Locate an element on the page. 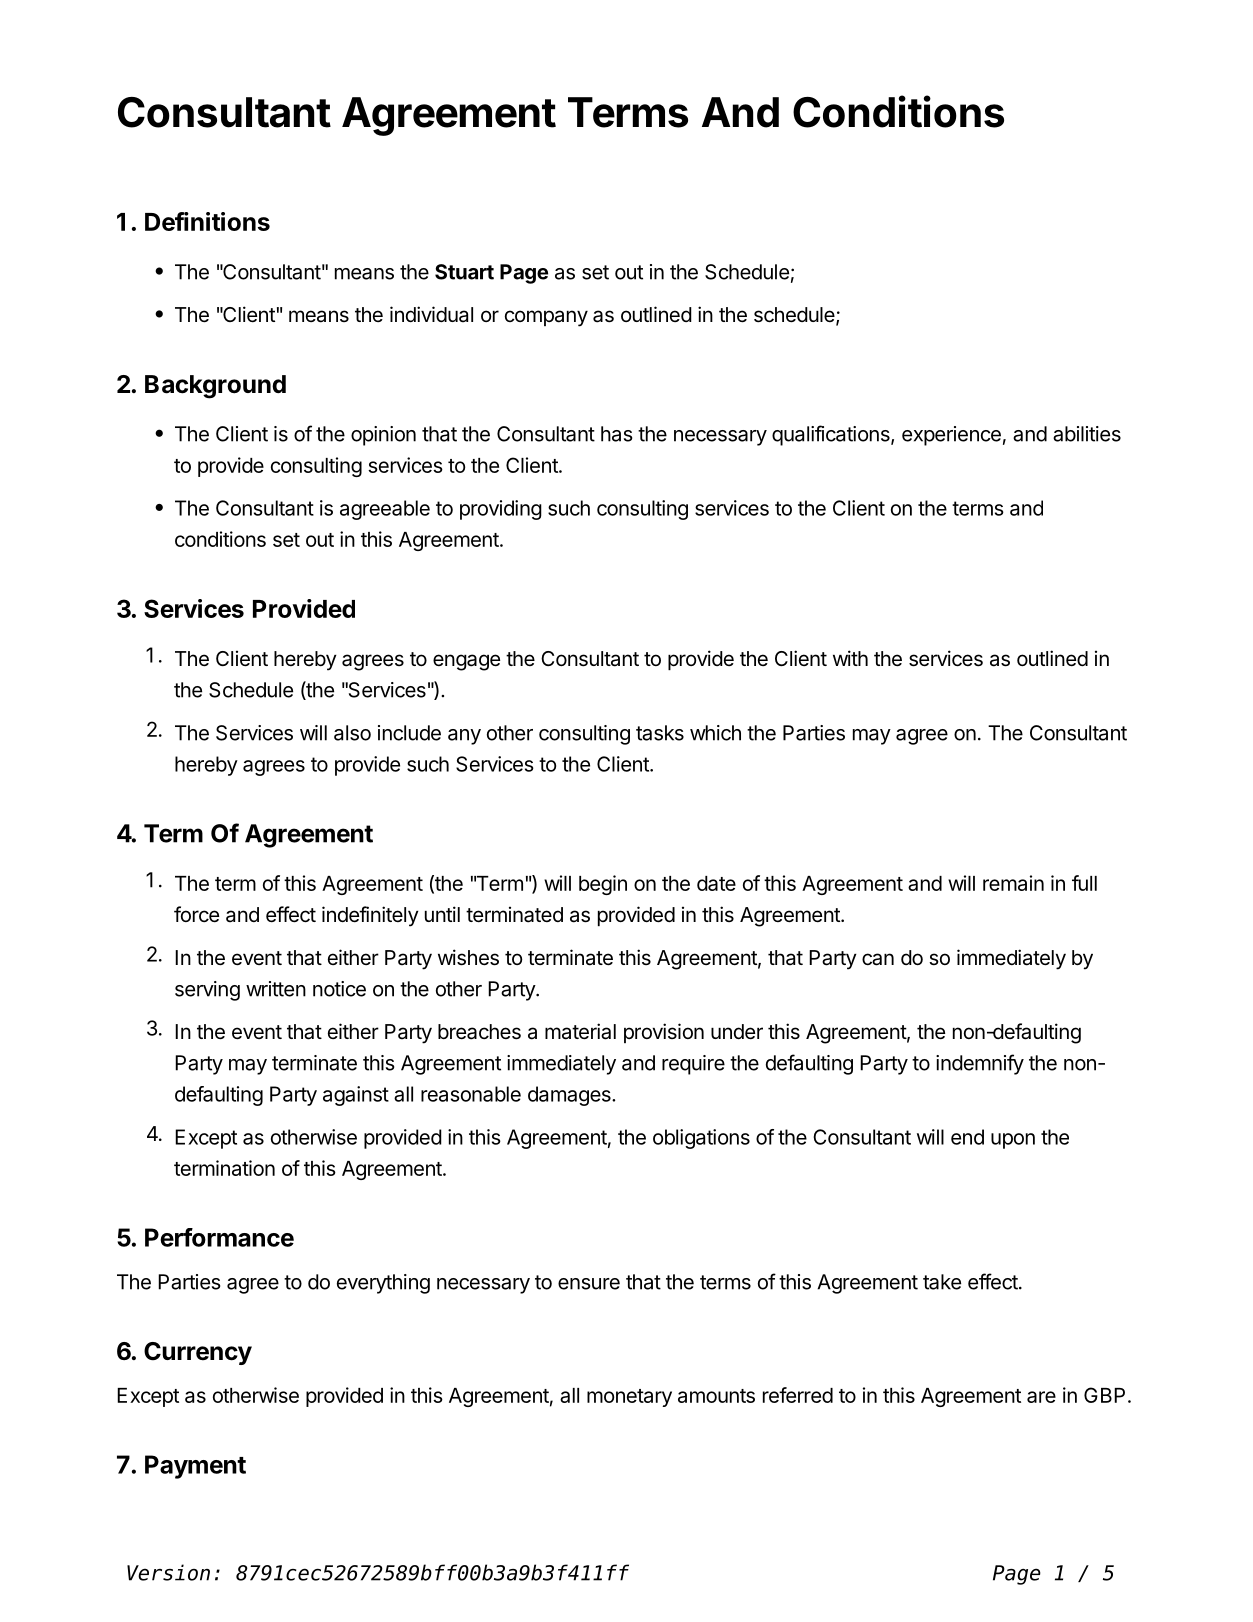 This document has height=1622, width=1253. company is located at coordinates (546, 318).
